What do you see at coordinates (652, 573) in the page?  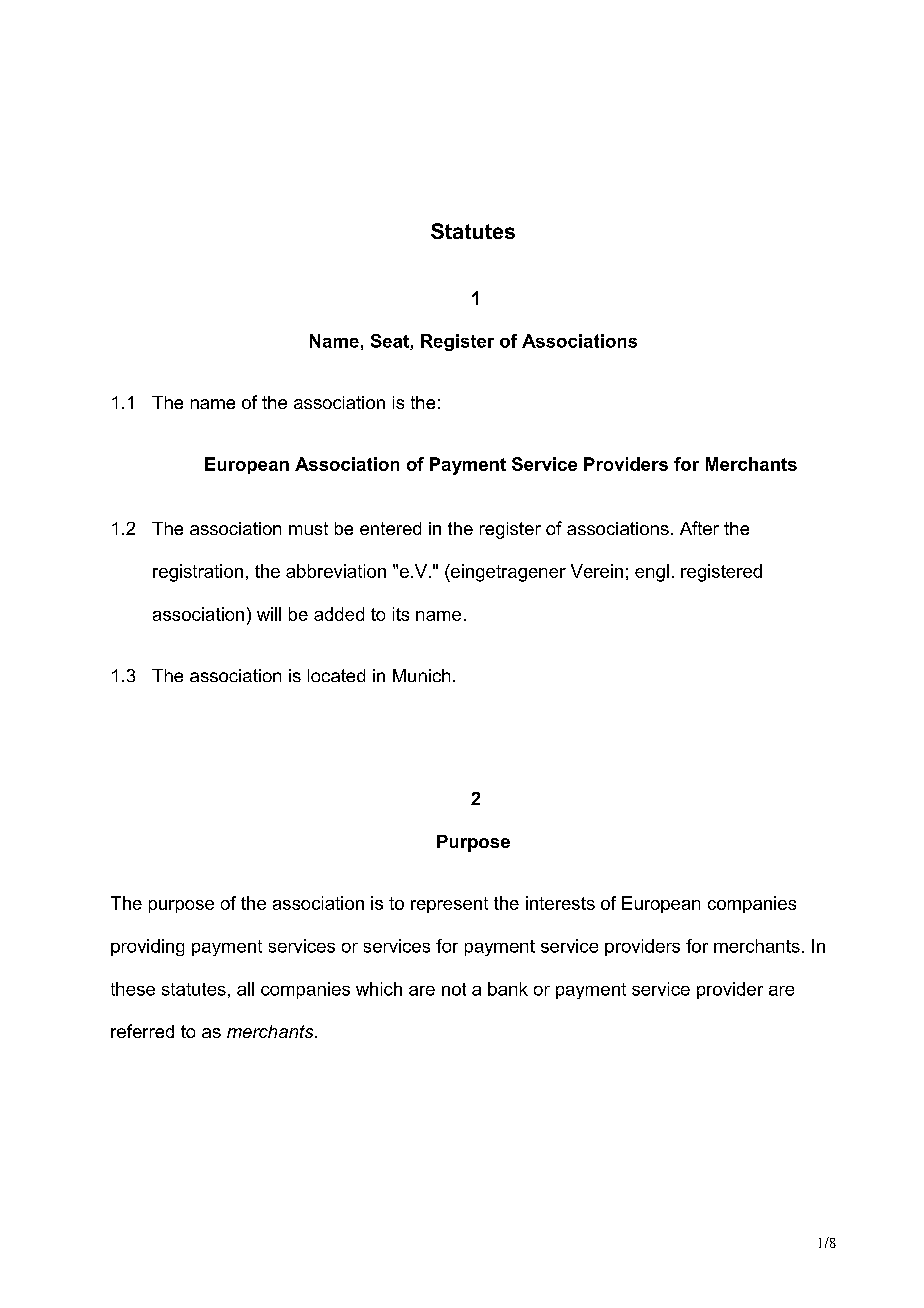 I see `engl` at bounding box center [652, 573].
